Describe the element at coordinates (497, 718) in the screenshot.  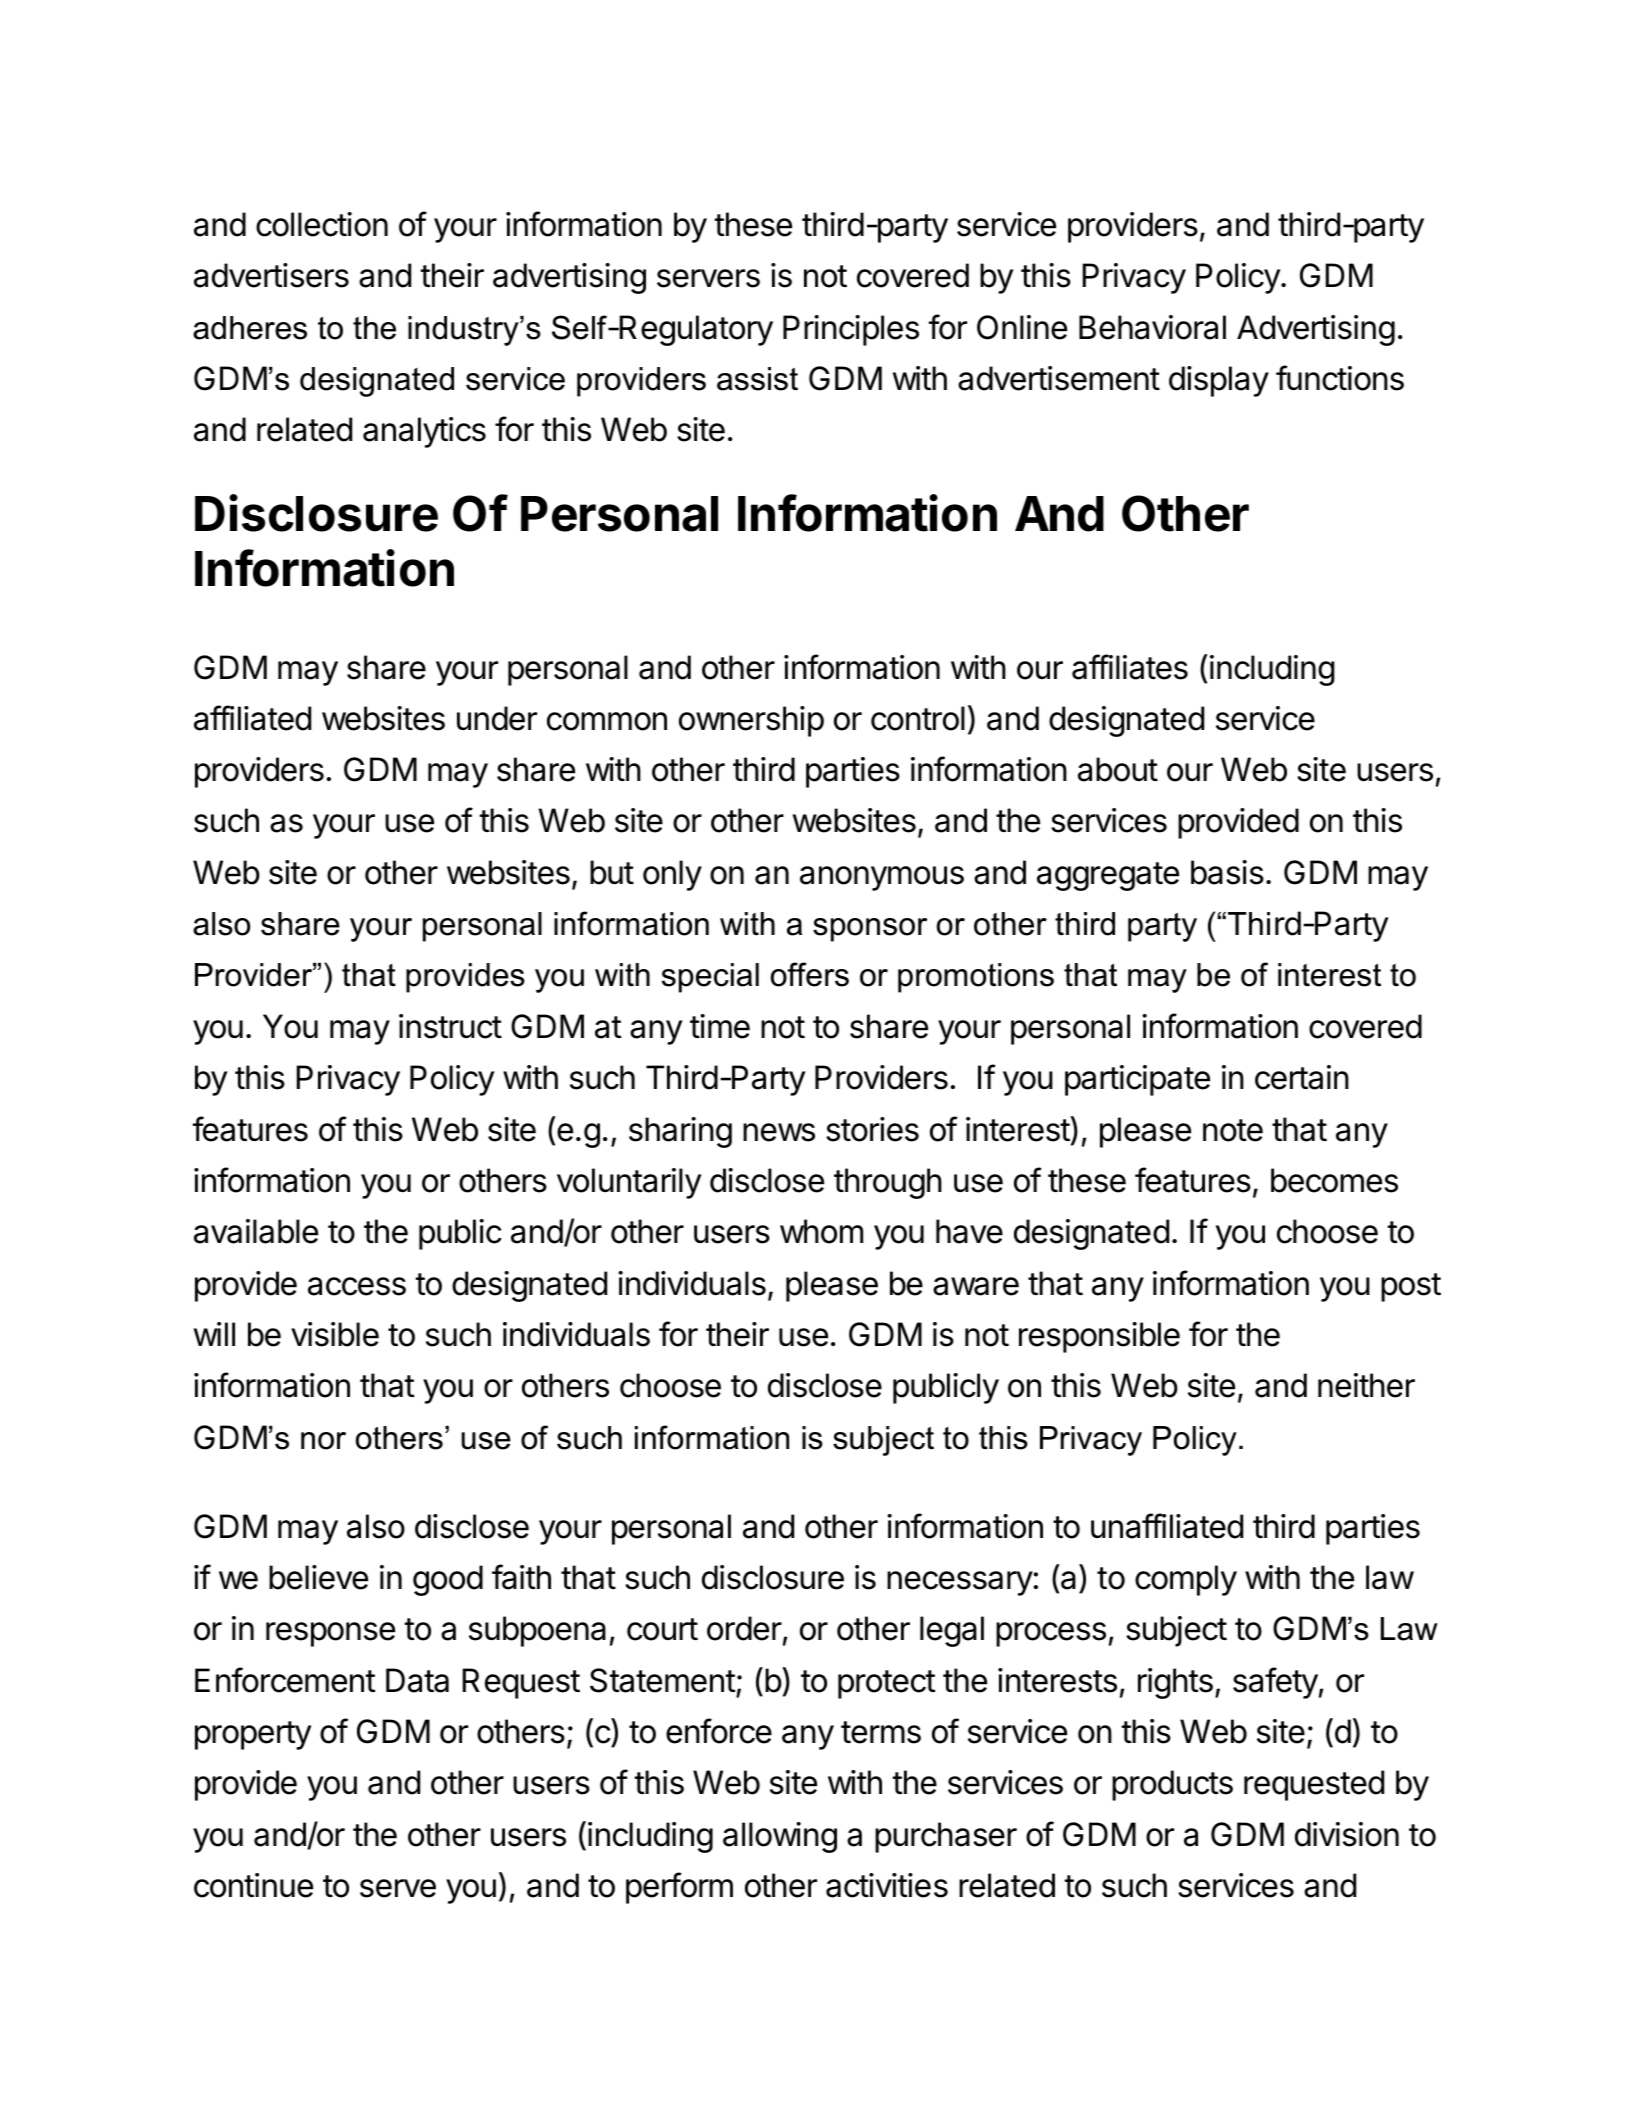
I see `under` at that location.
